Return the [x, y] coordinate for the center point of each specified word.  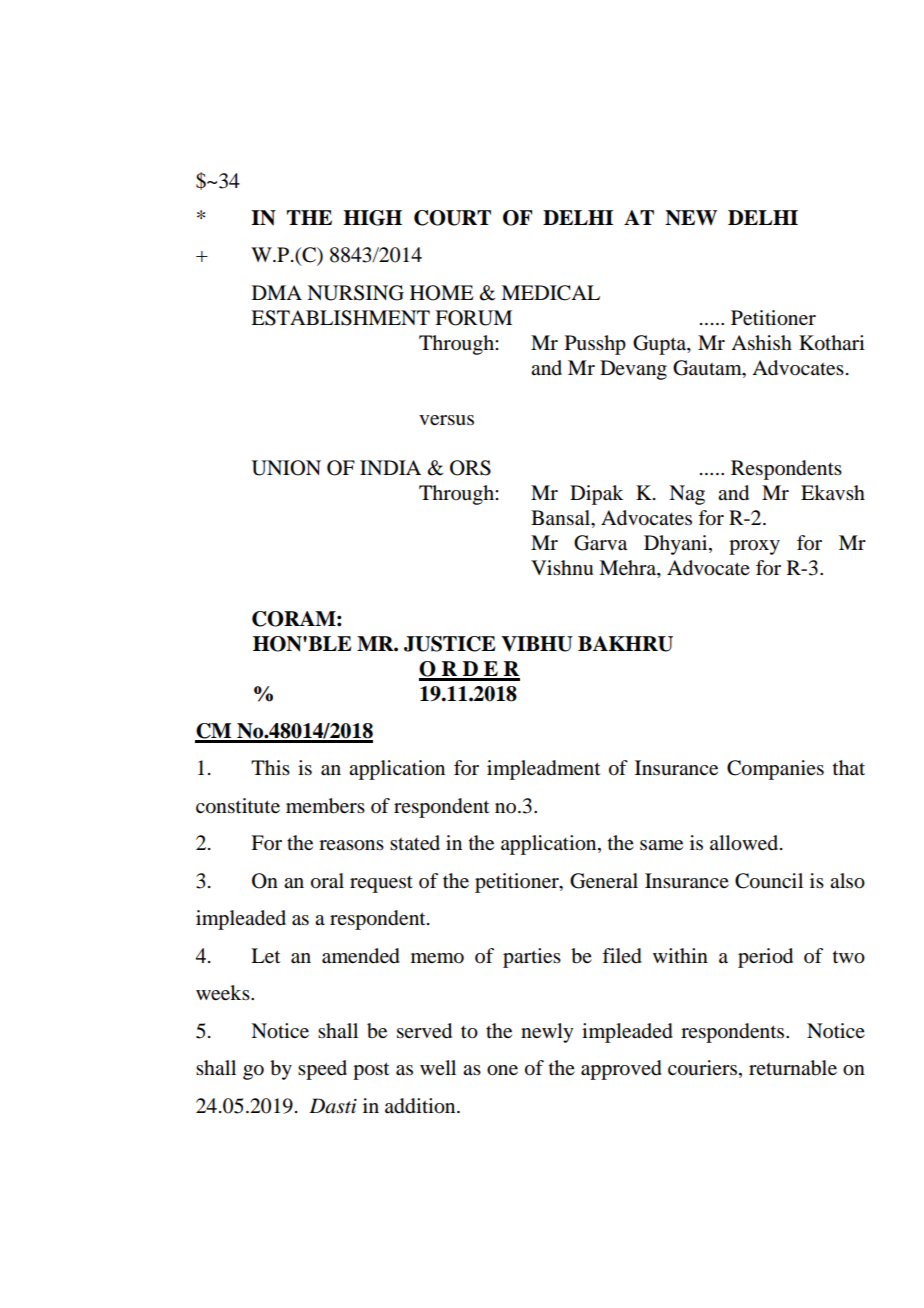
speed [322, 1070]
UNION [286, 468]
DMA [277, 292]
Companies [775, 770]
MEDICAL [550, 293]
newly [547, 1033]
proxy [754, 547]
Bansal [561, 518]
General [604, 881]
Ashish [761, 343]
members [325, 806]
